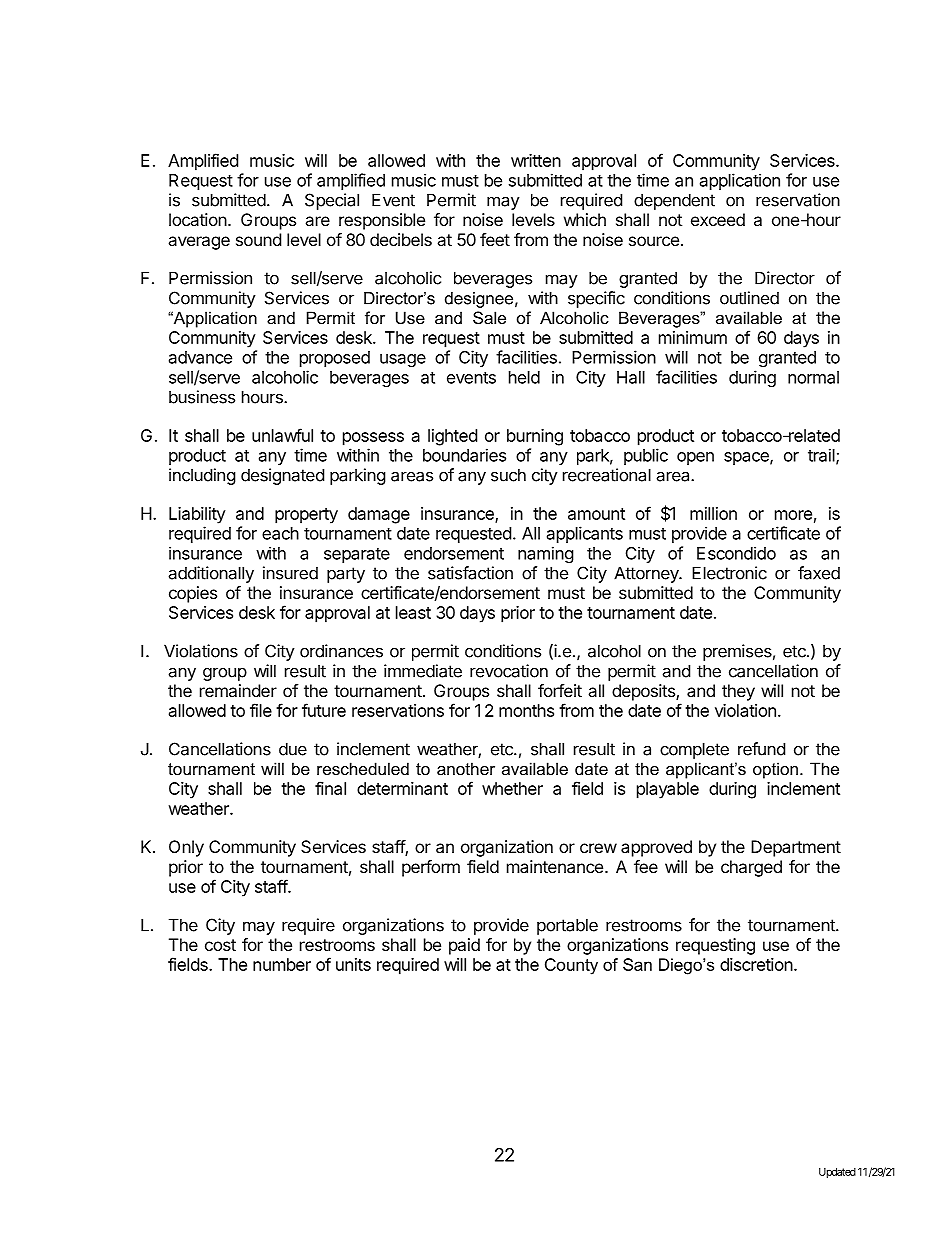 Image resolution: width=952 pixels, height=1233 pixels. I want to click on due, so click(293, 749).
